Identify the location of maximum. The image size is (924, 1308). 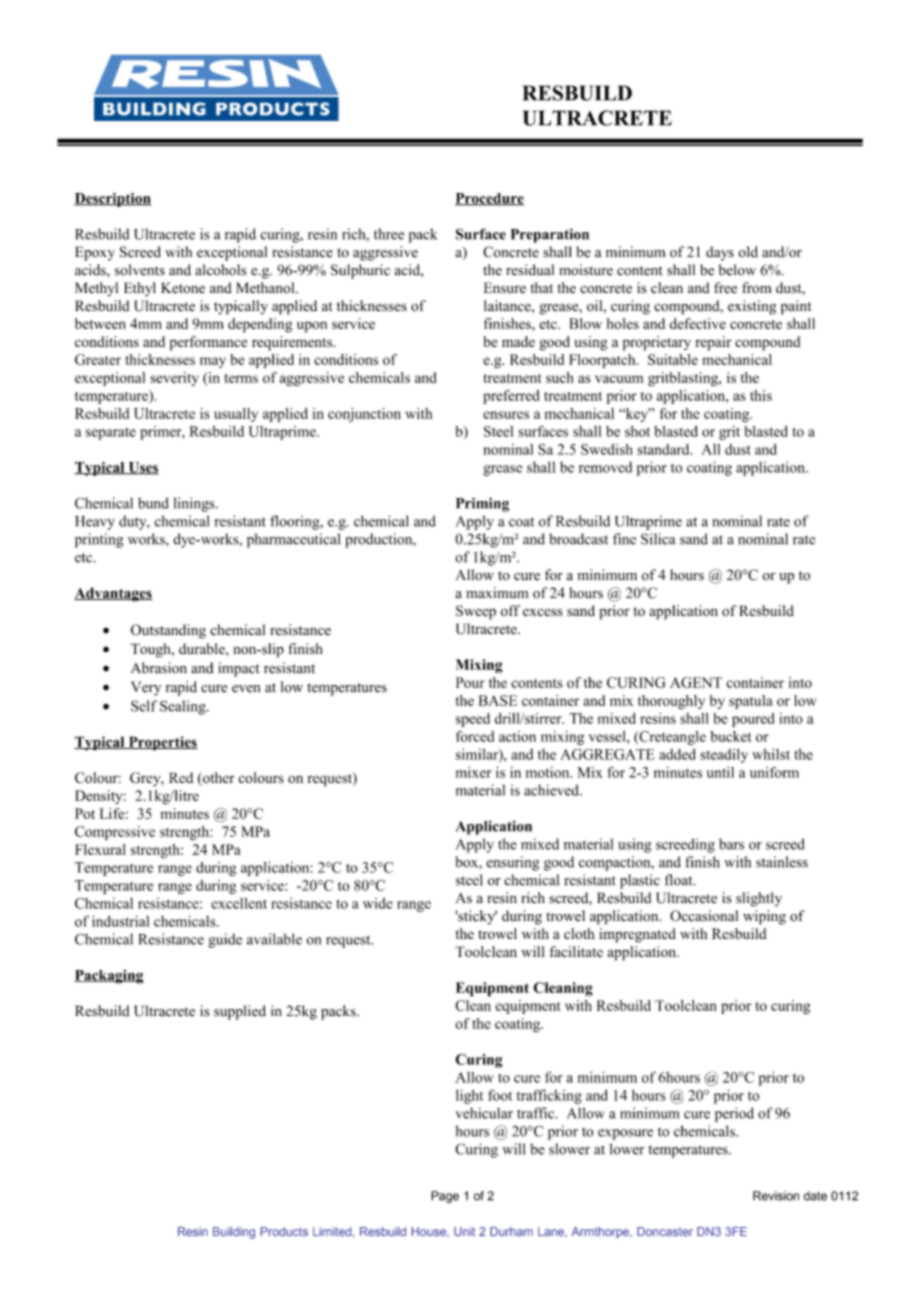
(497, 592).
